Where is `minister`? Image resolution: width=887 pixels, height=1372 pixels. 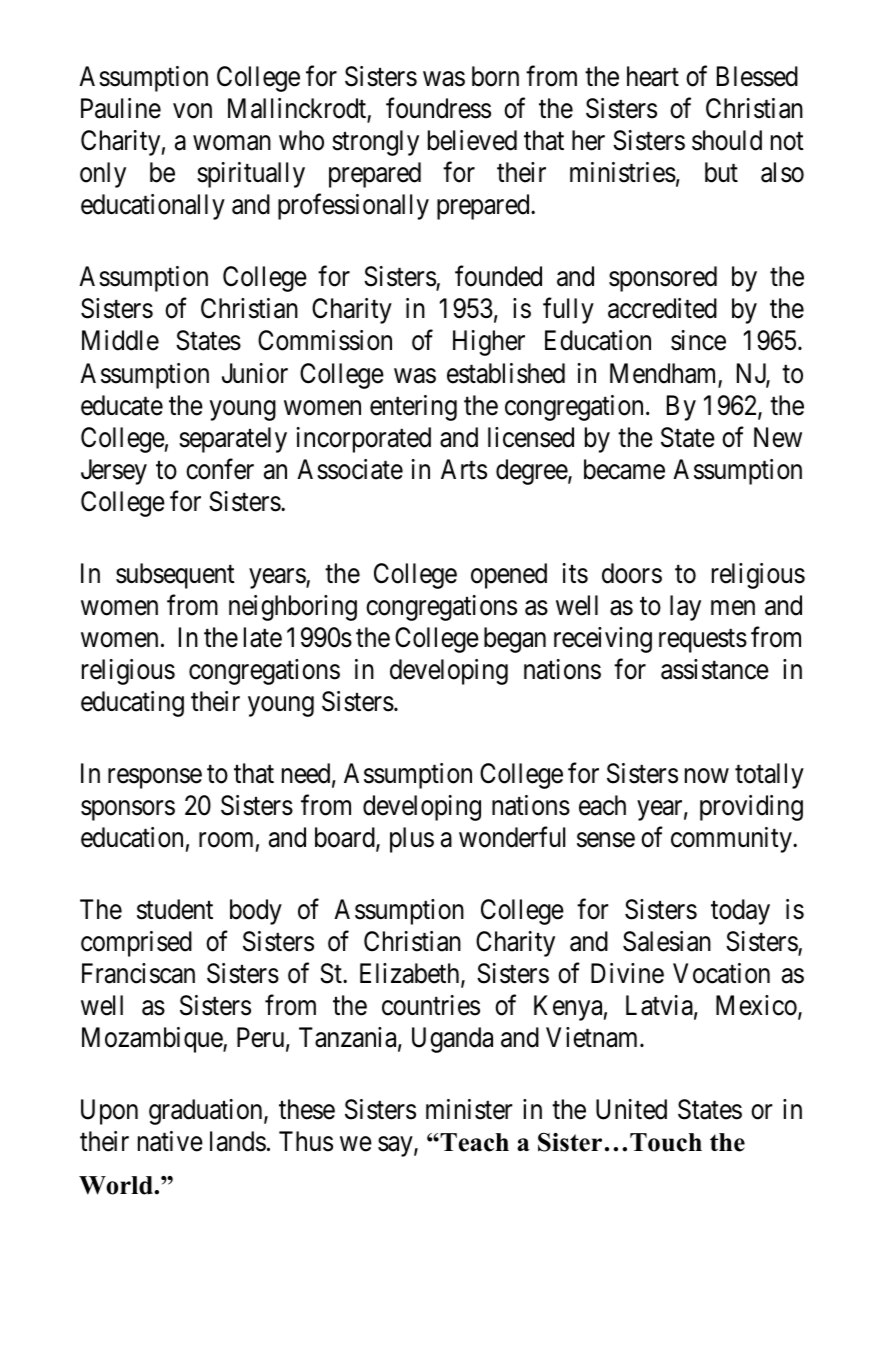
minister is located at coordinates (469, 1109).
